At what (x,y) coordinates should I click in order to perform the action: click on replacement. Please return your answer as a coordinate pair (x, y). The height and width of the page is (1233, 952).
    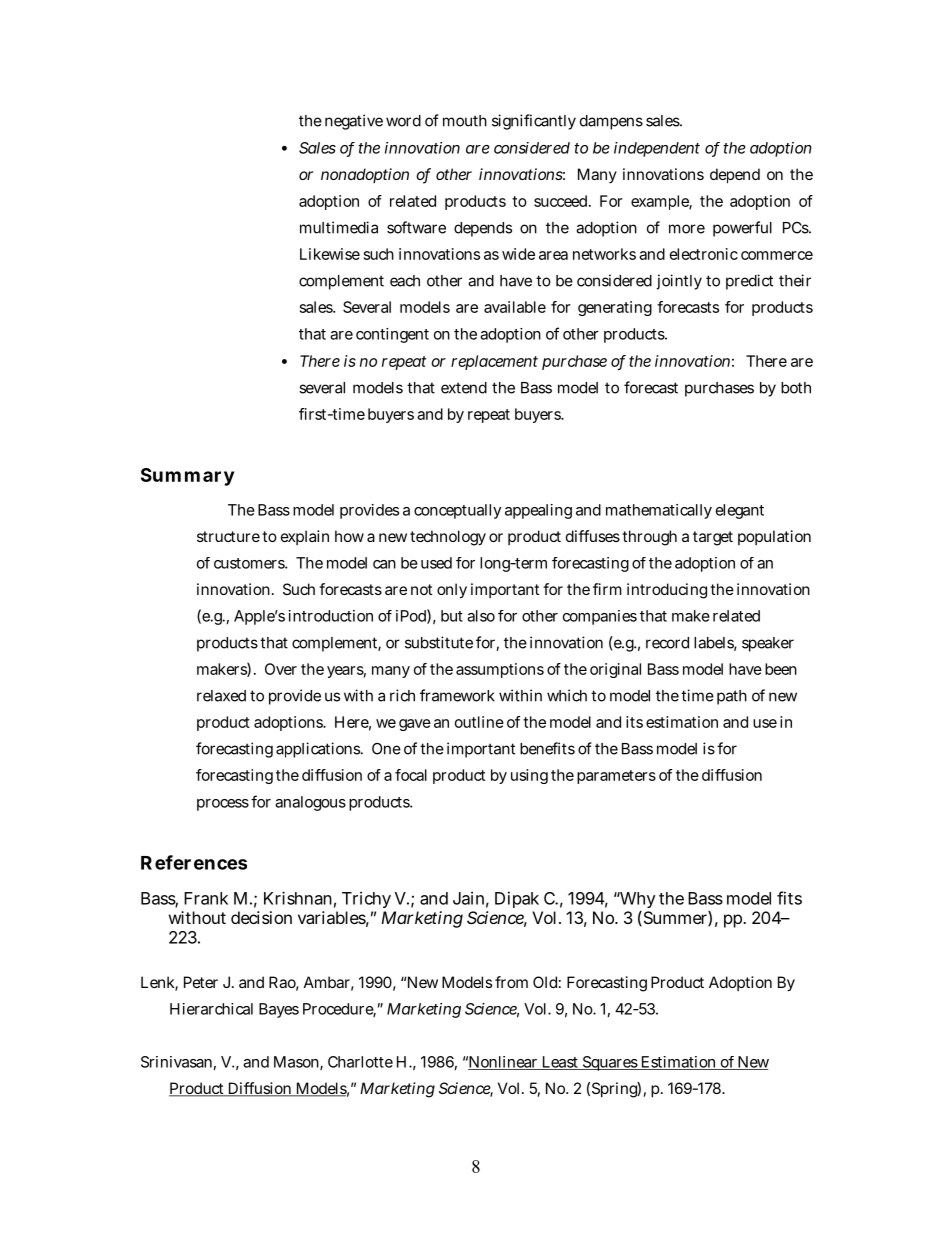
    Looking at the image, I should click on (494, 362).
